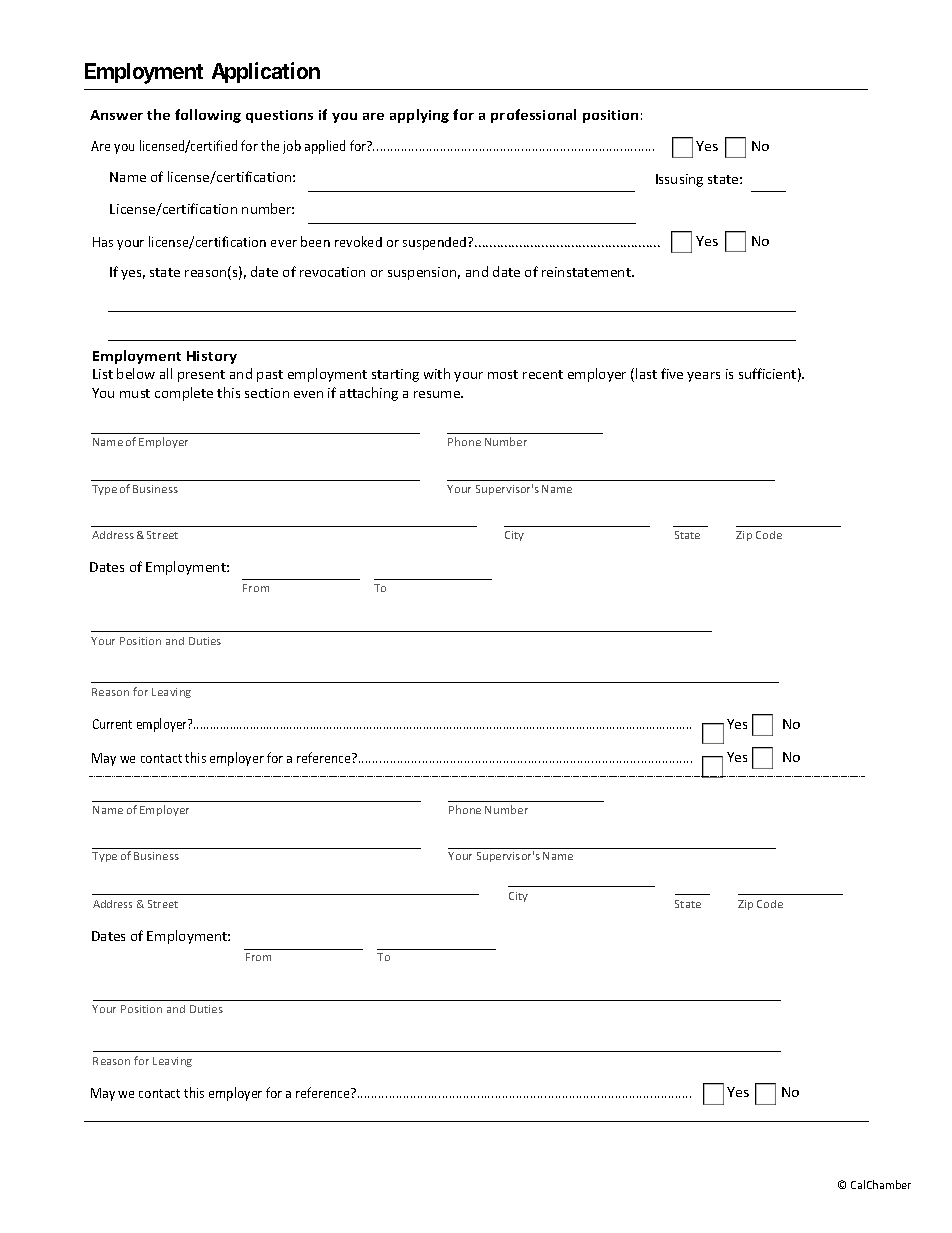 The image size is (952, 1233). I want to click on even, so click(308, 394).
